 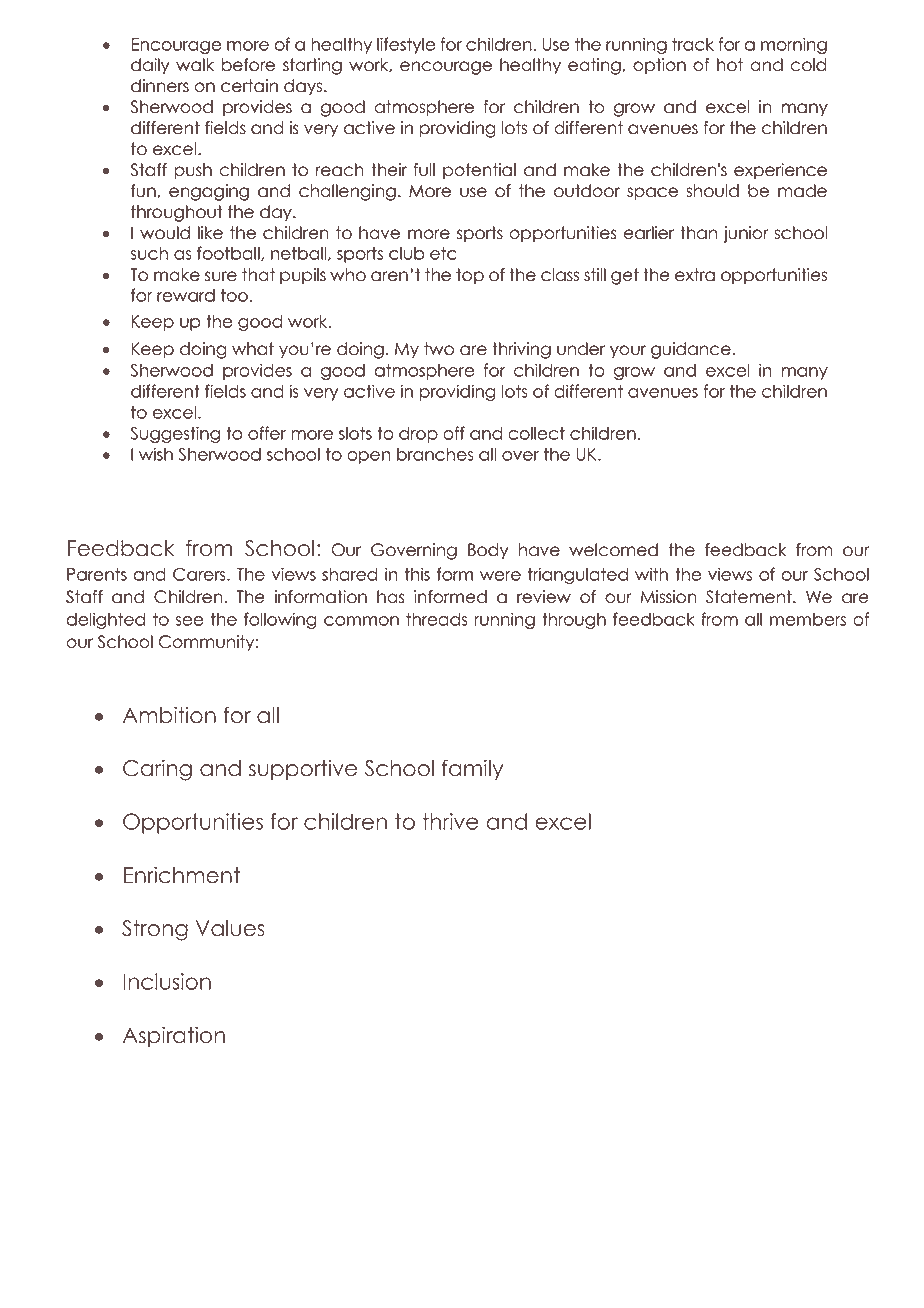 I want to click on guidance, so click(x=691, y=350).
